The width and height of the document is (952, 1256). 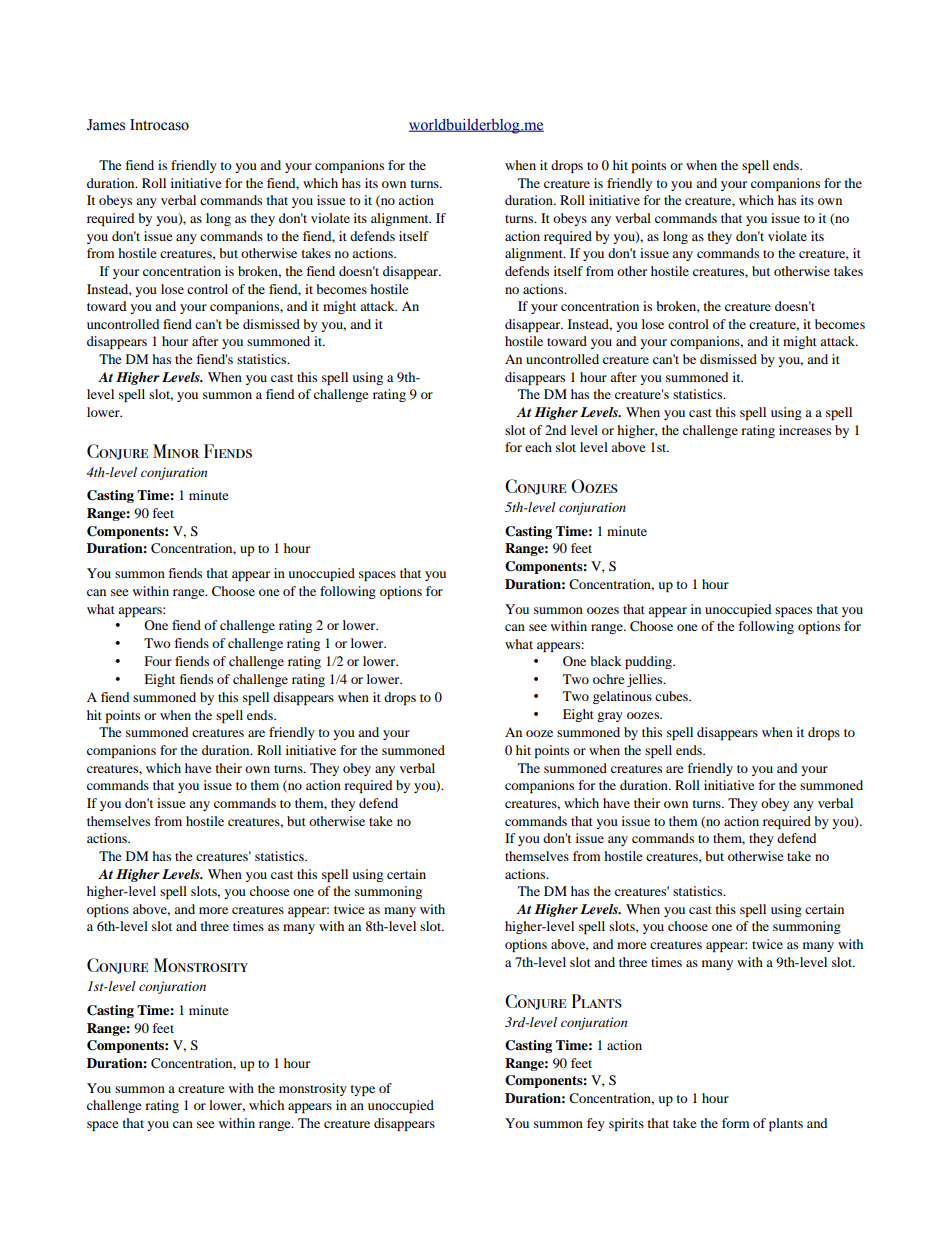 I want to click on gray, so click(x=610, y=717).
